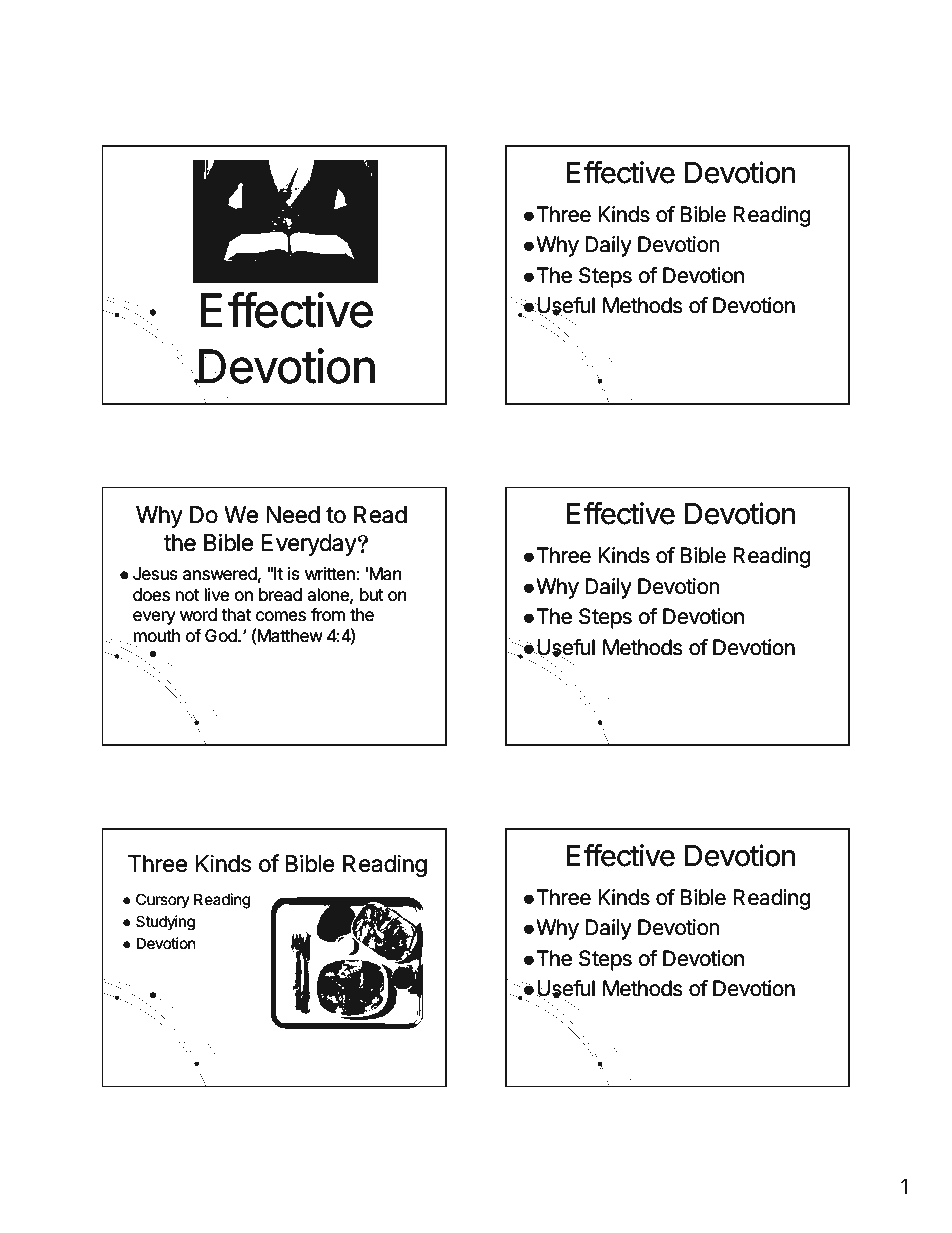 The width and height of the screenshot is (952, 1233). Describe the element at coordinates (155, 574) in the screenshot. I see `Jesus` at that location.
